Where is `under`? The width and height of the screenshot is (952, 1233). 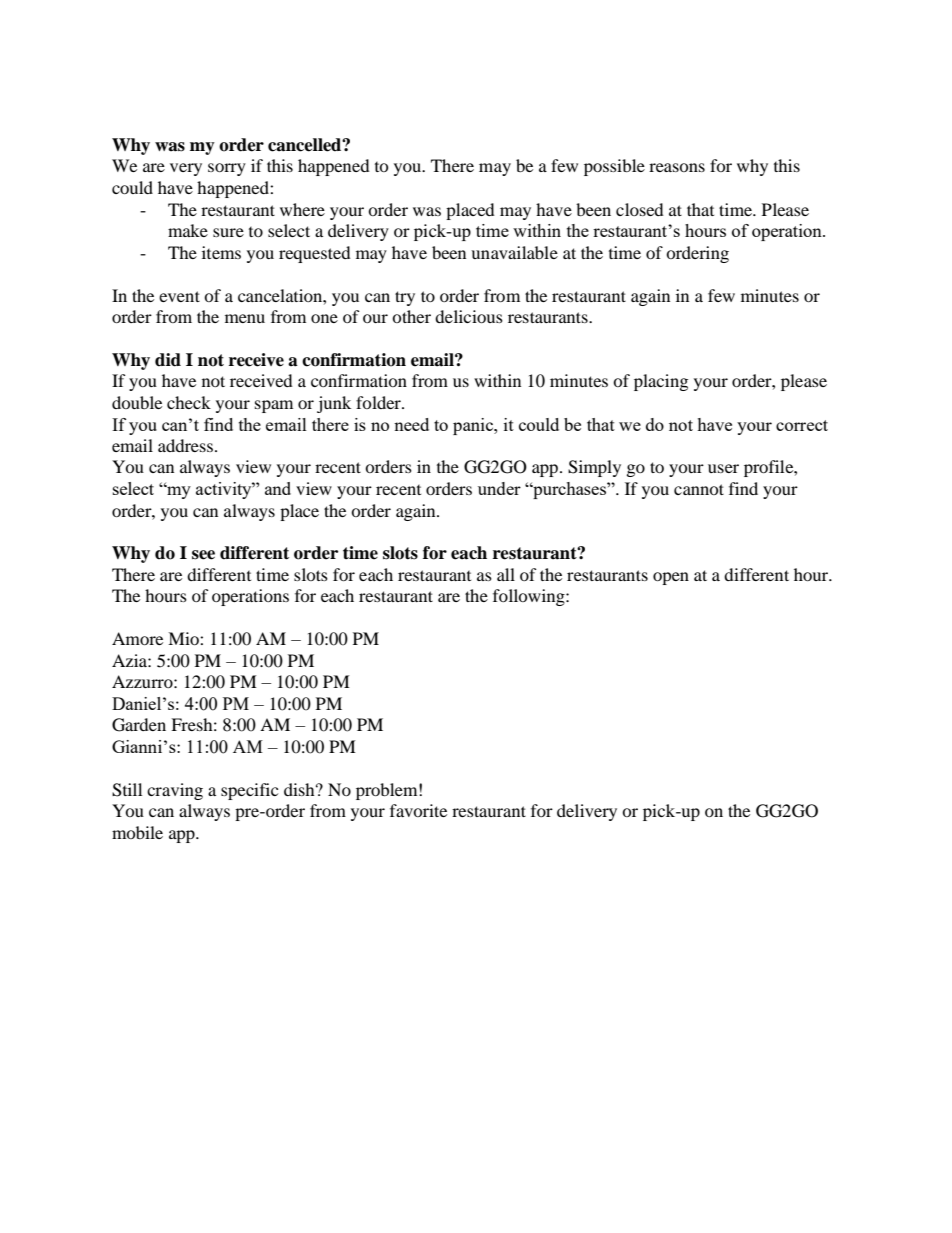
under is located at coordinates (499, 488).
